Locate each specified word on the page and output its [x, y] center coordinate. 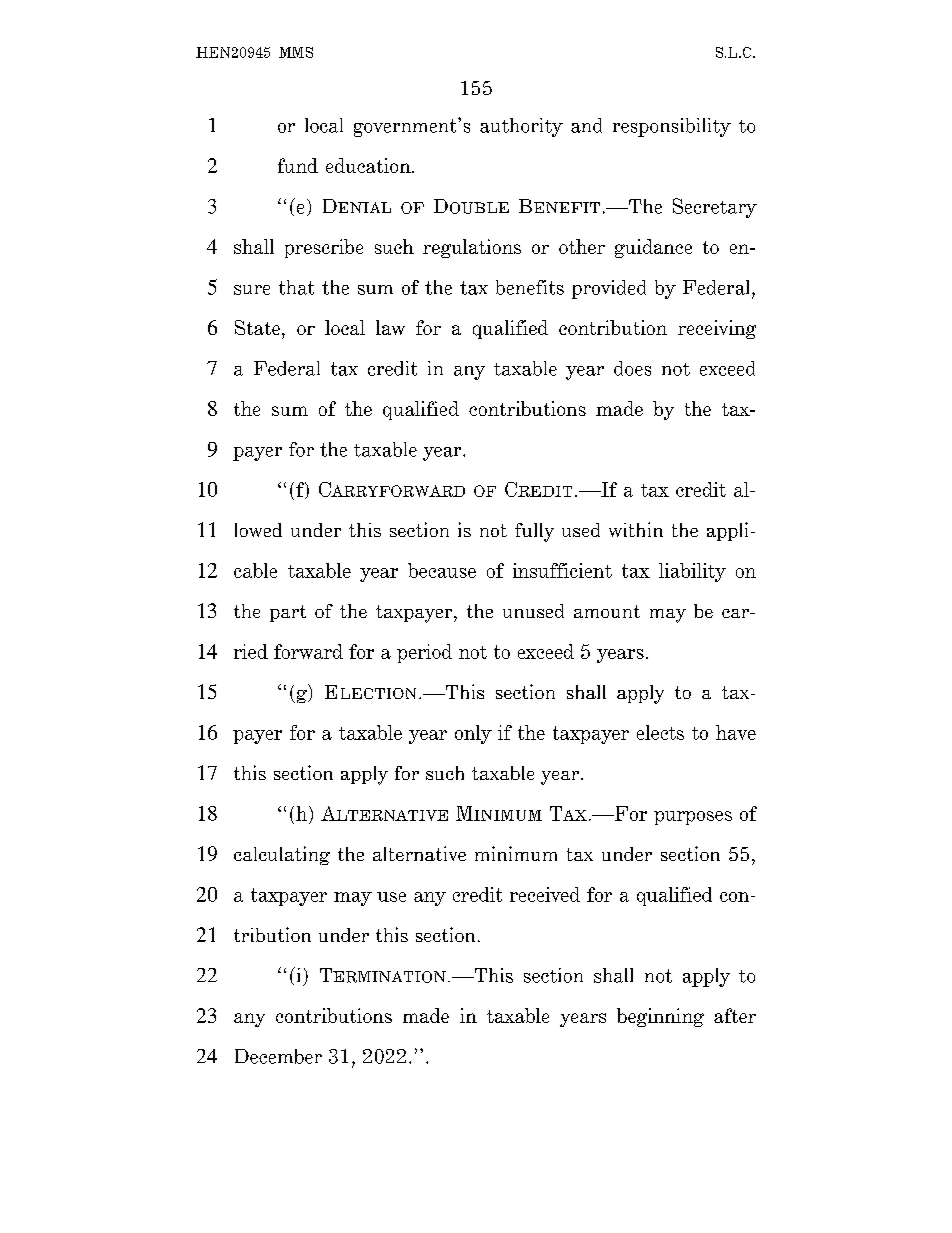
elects [660, 732]
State [257, 327]
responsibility [672, 127]
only [473, 734]
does [632, 368]
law [390, 327]
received [545, 894]
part [288, 613]
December [278, 1056]
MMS [296, 52]
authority [521, 127]
